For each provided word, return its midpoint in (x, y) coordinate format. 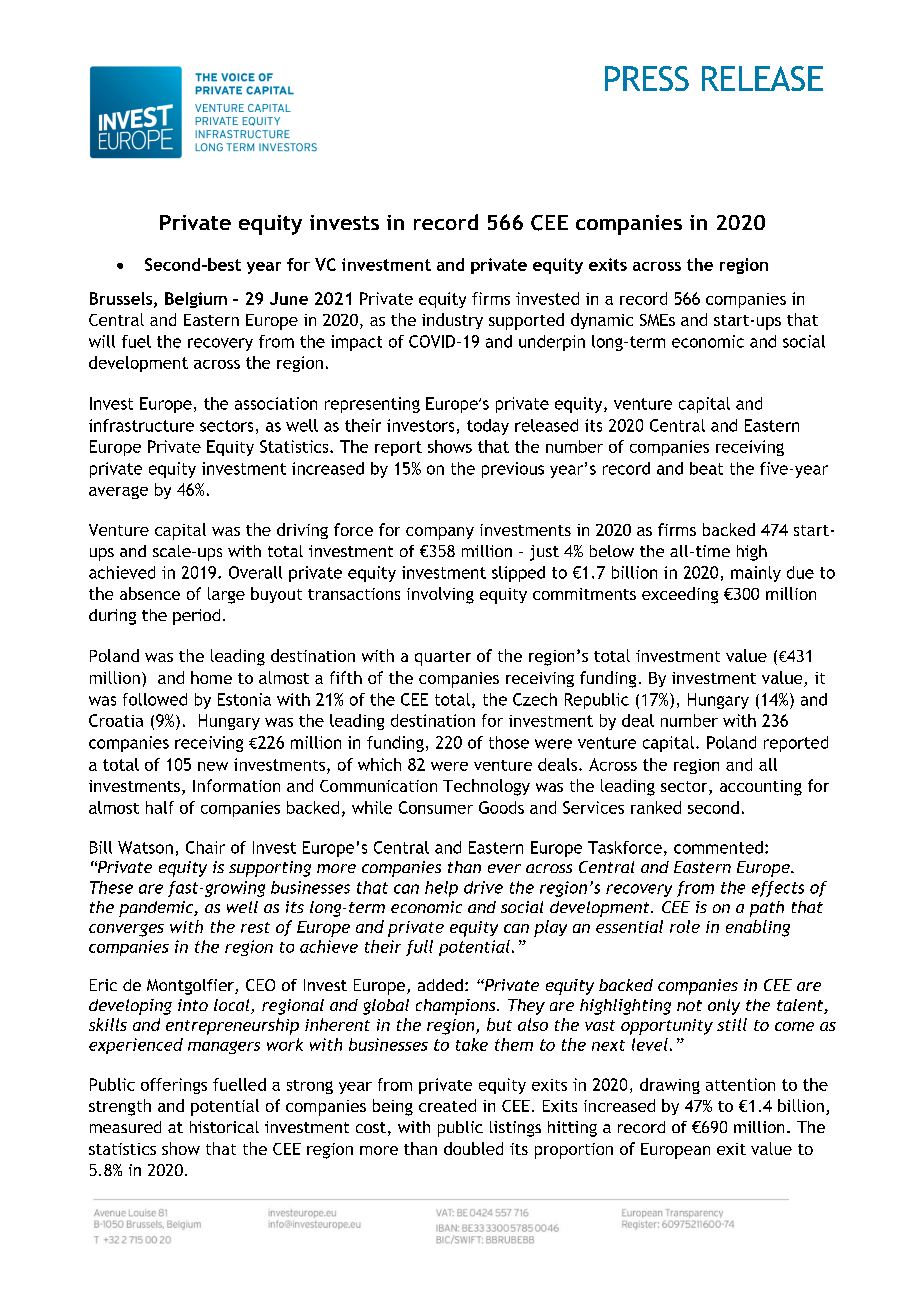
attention (740, 1084)
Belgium (196, 300)
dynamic (602, 321)
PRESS (647, 78)
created (447, 1105)
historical (224, 1127)
